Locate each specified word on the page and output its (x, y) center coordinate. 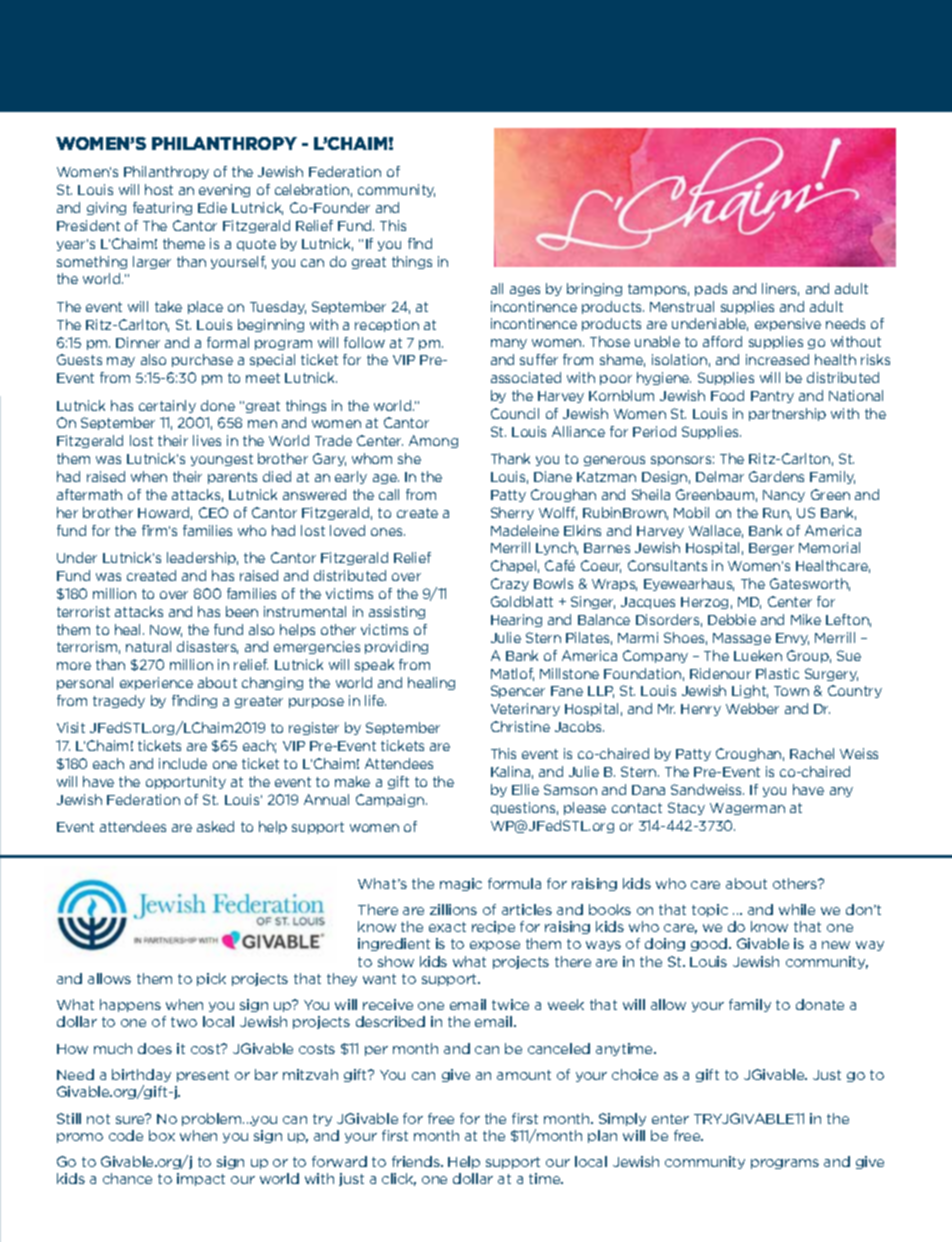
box (162, 1135)
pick (211, 979)
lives (207, 440)
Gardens (776, 476)
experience (156, 683)
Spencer (518, 691)
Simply (622, 1119)
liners (780, 289)
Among (433, 441)
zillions (453, 909)
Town (791, 691)
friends (417, 1161)
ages (525, 291)
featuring (162, 208)
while (797, 909)
